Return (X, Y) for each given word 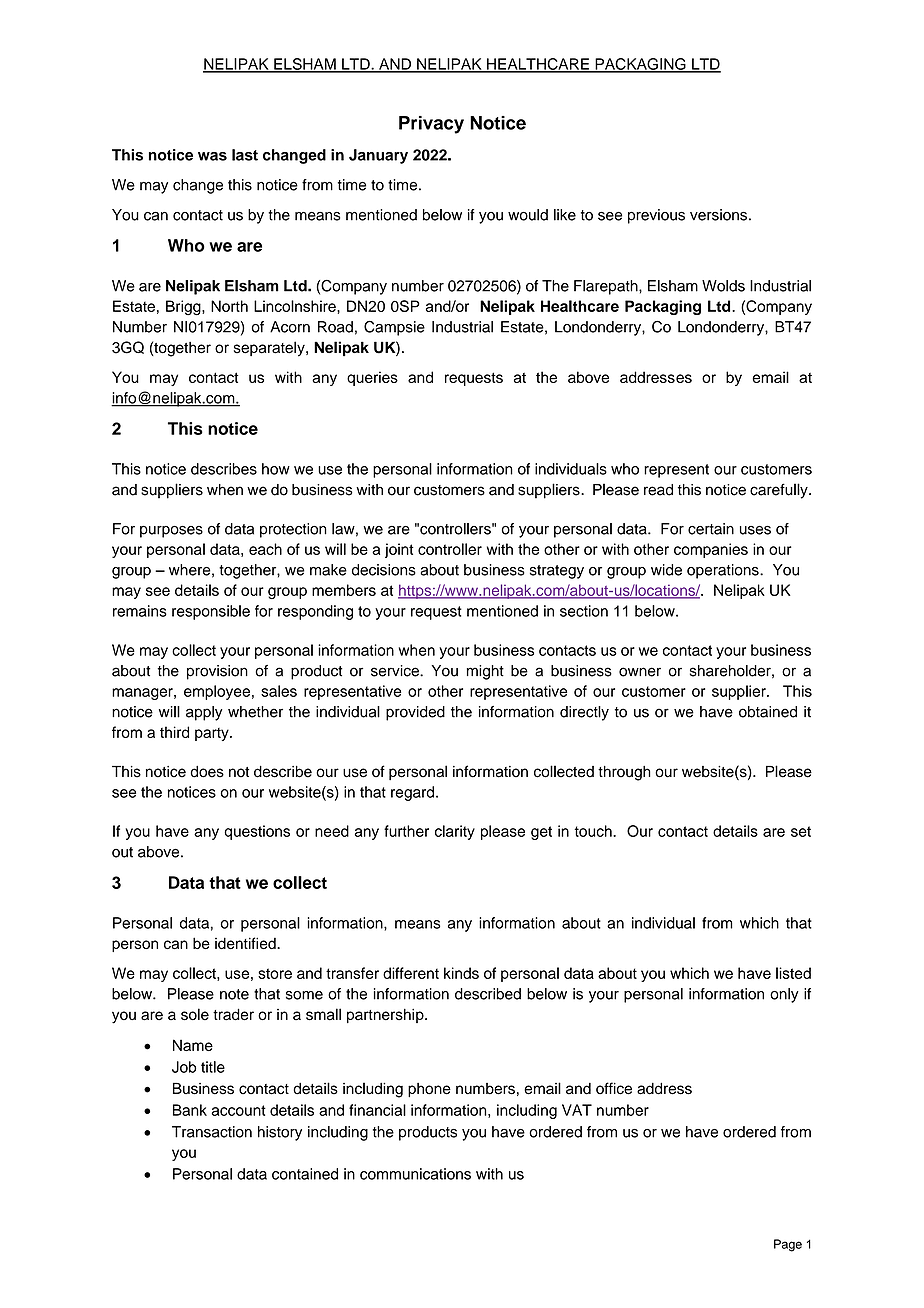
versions (718, 215)
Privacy (431, 125)
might (485, 672)
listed (793, 973)
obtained (768, 712)
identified (246, 943)
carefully (780, 491)
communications (415, 1174)
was (212, 156)
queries (372, 378)
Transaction (212, 1132)
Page (788, 1245)
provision (217, 672)
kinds (461, 973)
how (276, 469)
